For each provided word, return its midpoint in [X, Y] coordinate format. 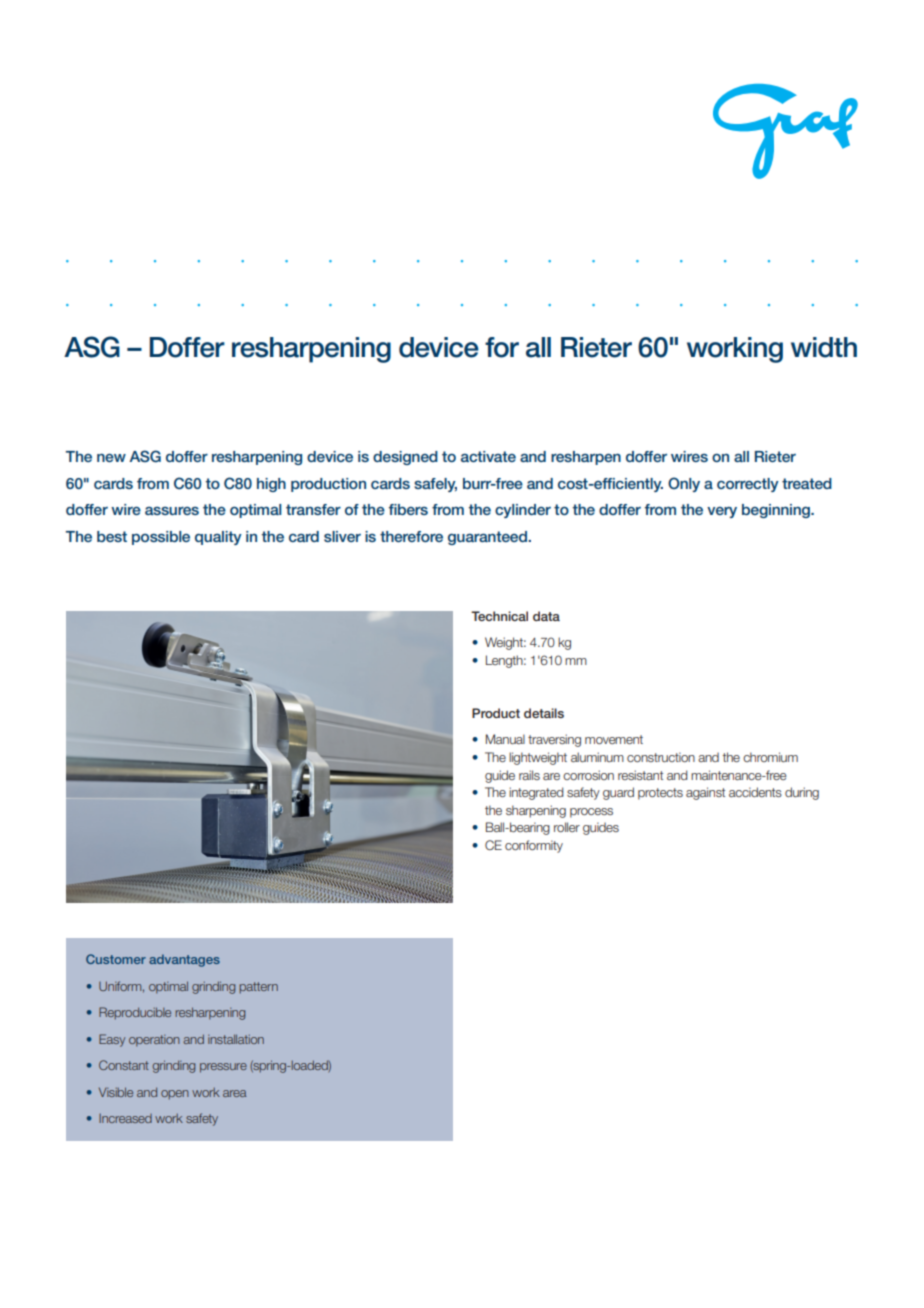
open [175, 1095]
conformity [534, 846]
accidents [755, 792]
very [722, 512]
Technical [499, 616]
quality [218, 538]
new [111, 457]
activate [488, 456]
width [824, 347]
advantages [184, 960]
